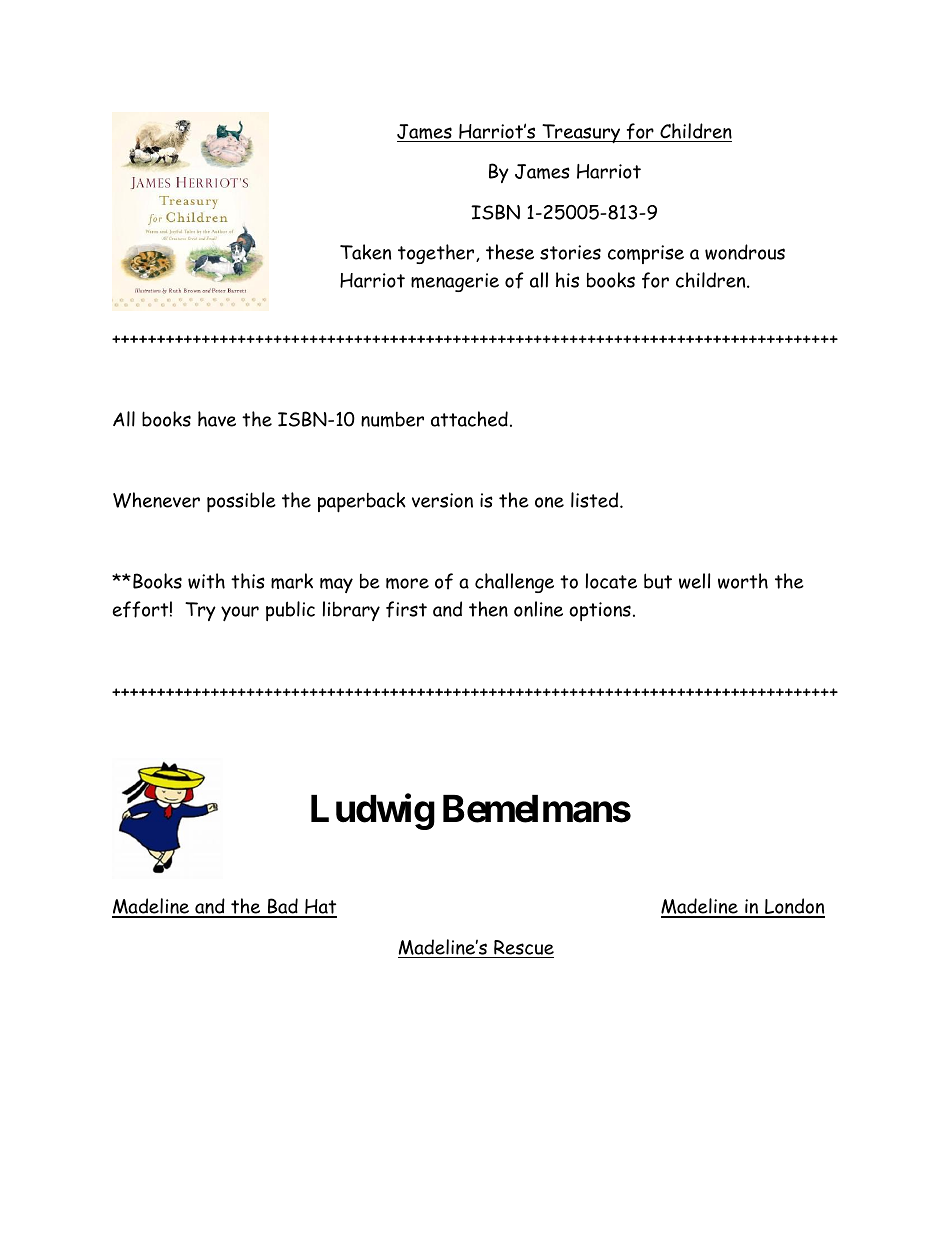 Image resolution: width=952 pixels, height=1233 pixels. What do you see at coordinates (488, 609) in the screenshot?
I see `then` at bounding box center [488, 609].
